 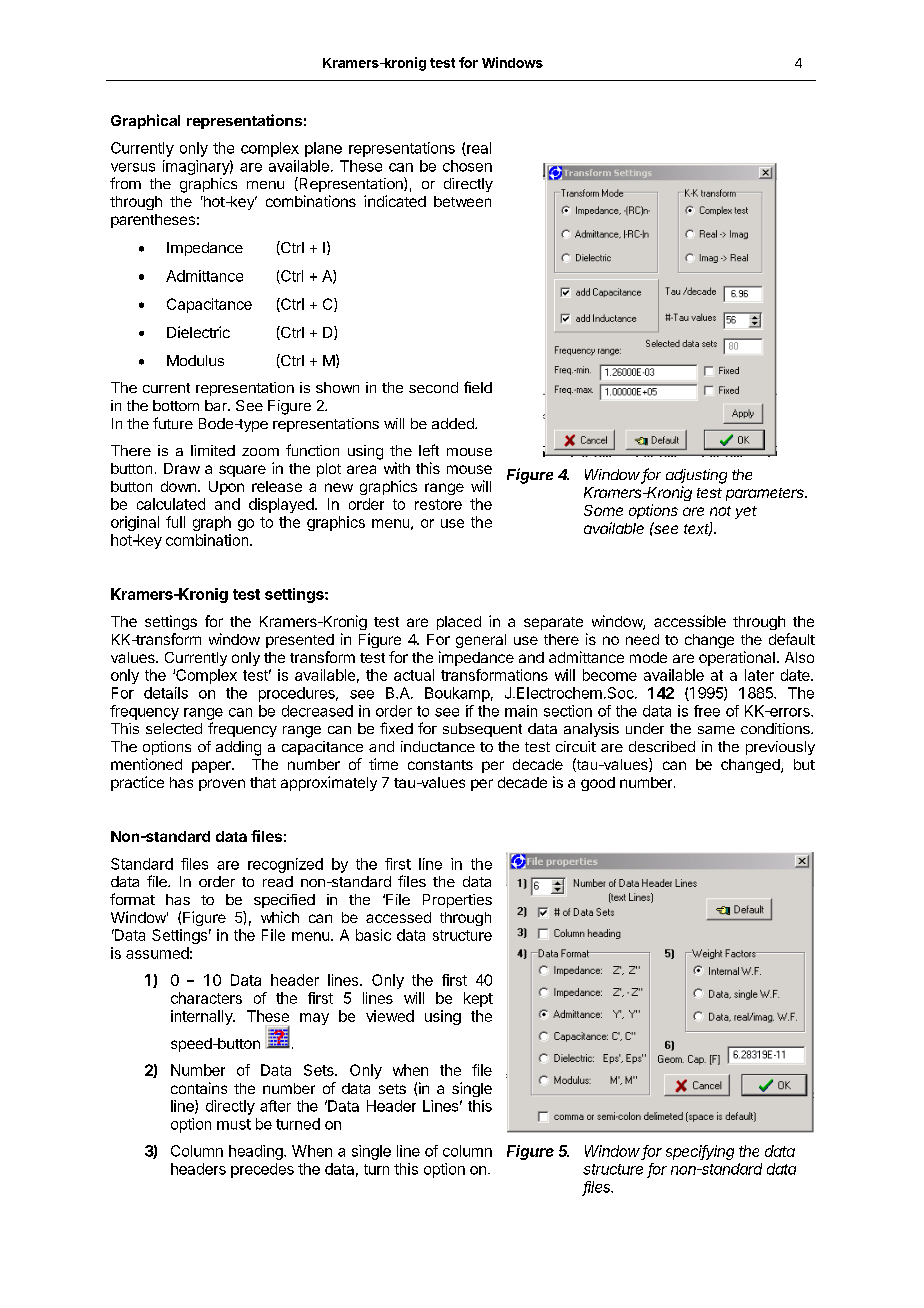 What do you see at coordinates (720, 511) in the image?
I see `not` at bounding box center [720, 511].
